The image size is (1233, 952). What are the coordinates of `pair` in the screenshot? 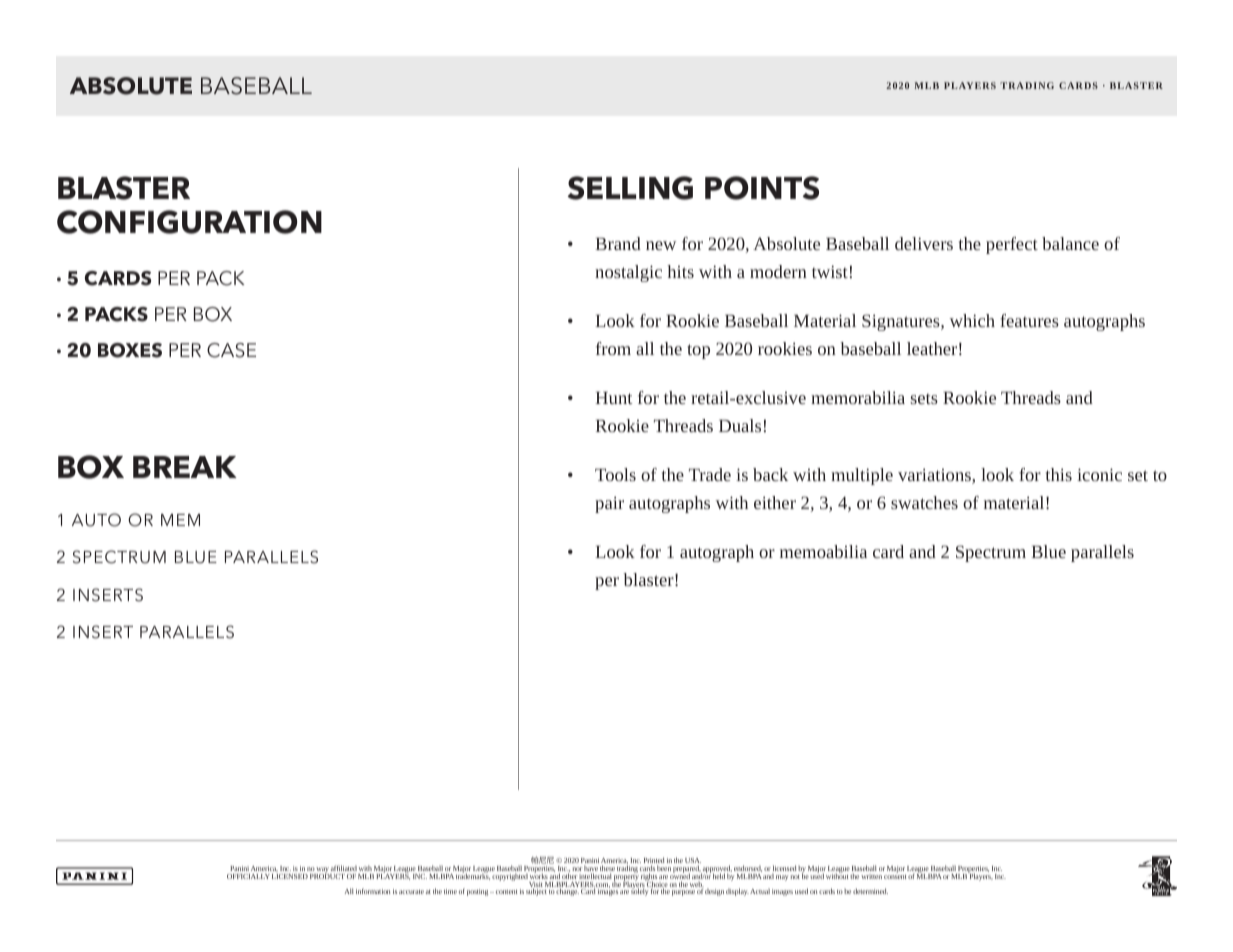 It's located at (609, 504).
